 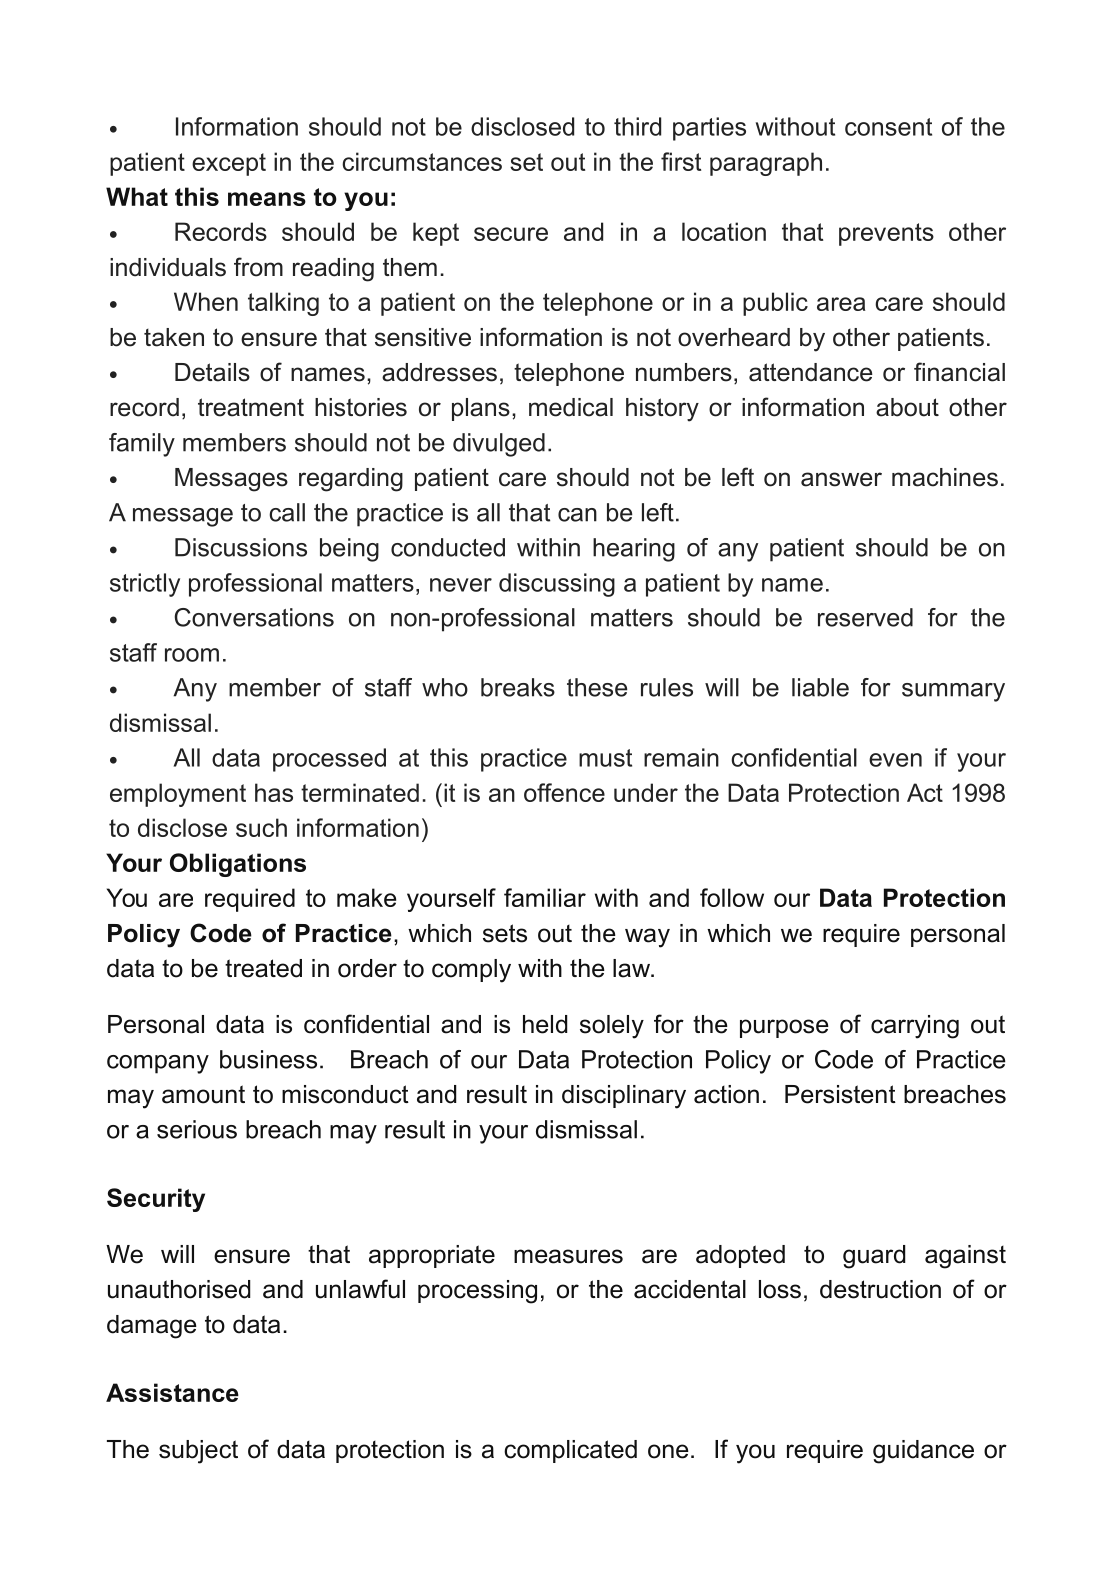 What do you see at coordinates (820, 687) in the screenshot?
I see `liable` at bounding box center [820, 687].
